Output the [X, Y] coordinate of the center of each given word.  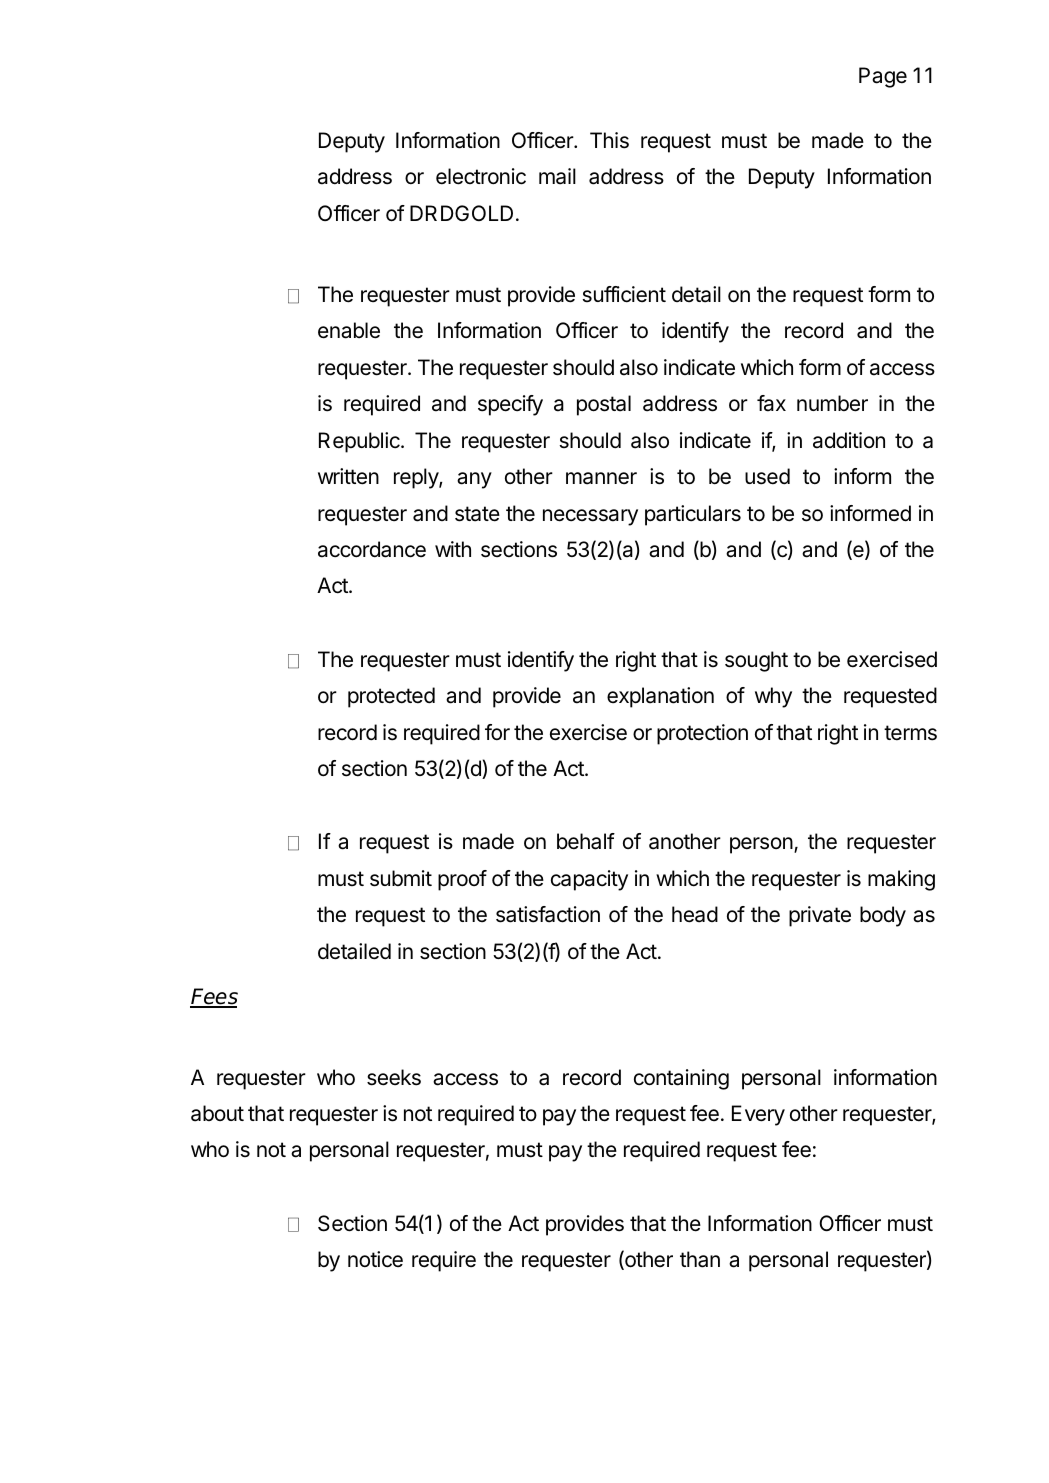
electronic [481, 176]
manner [601, 478]
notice [375, 1259]
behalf [586, 841]
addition [849, 440]
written [348, 476]
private [820, 916]
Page [883, 77]
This [609, 140]
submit [401, 878]
